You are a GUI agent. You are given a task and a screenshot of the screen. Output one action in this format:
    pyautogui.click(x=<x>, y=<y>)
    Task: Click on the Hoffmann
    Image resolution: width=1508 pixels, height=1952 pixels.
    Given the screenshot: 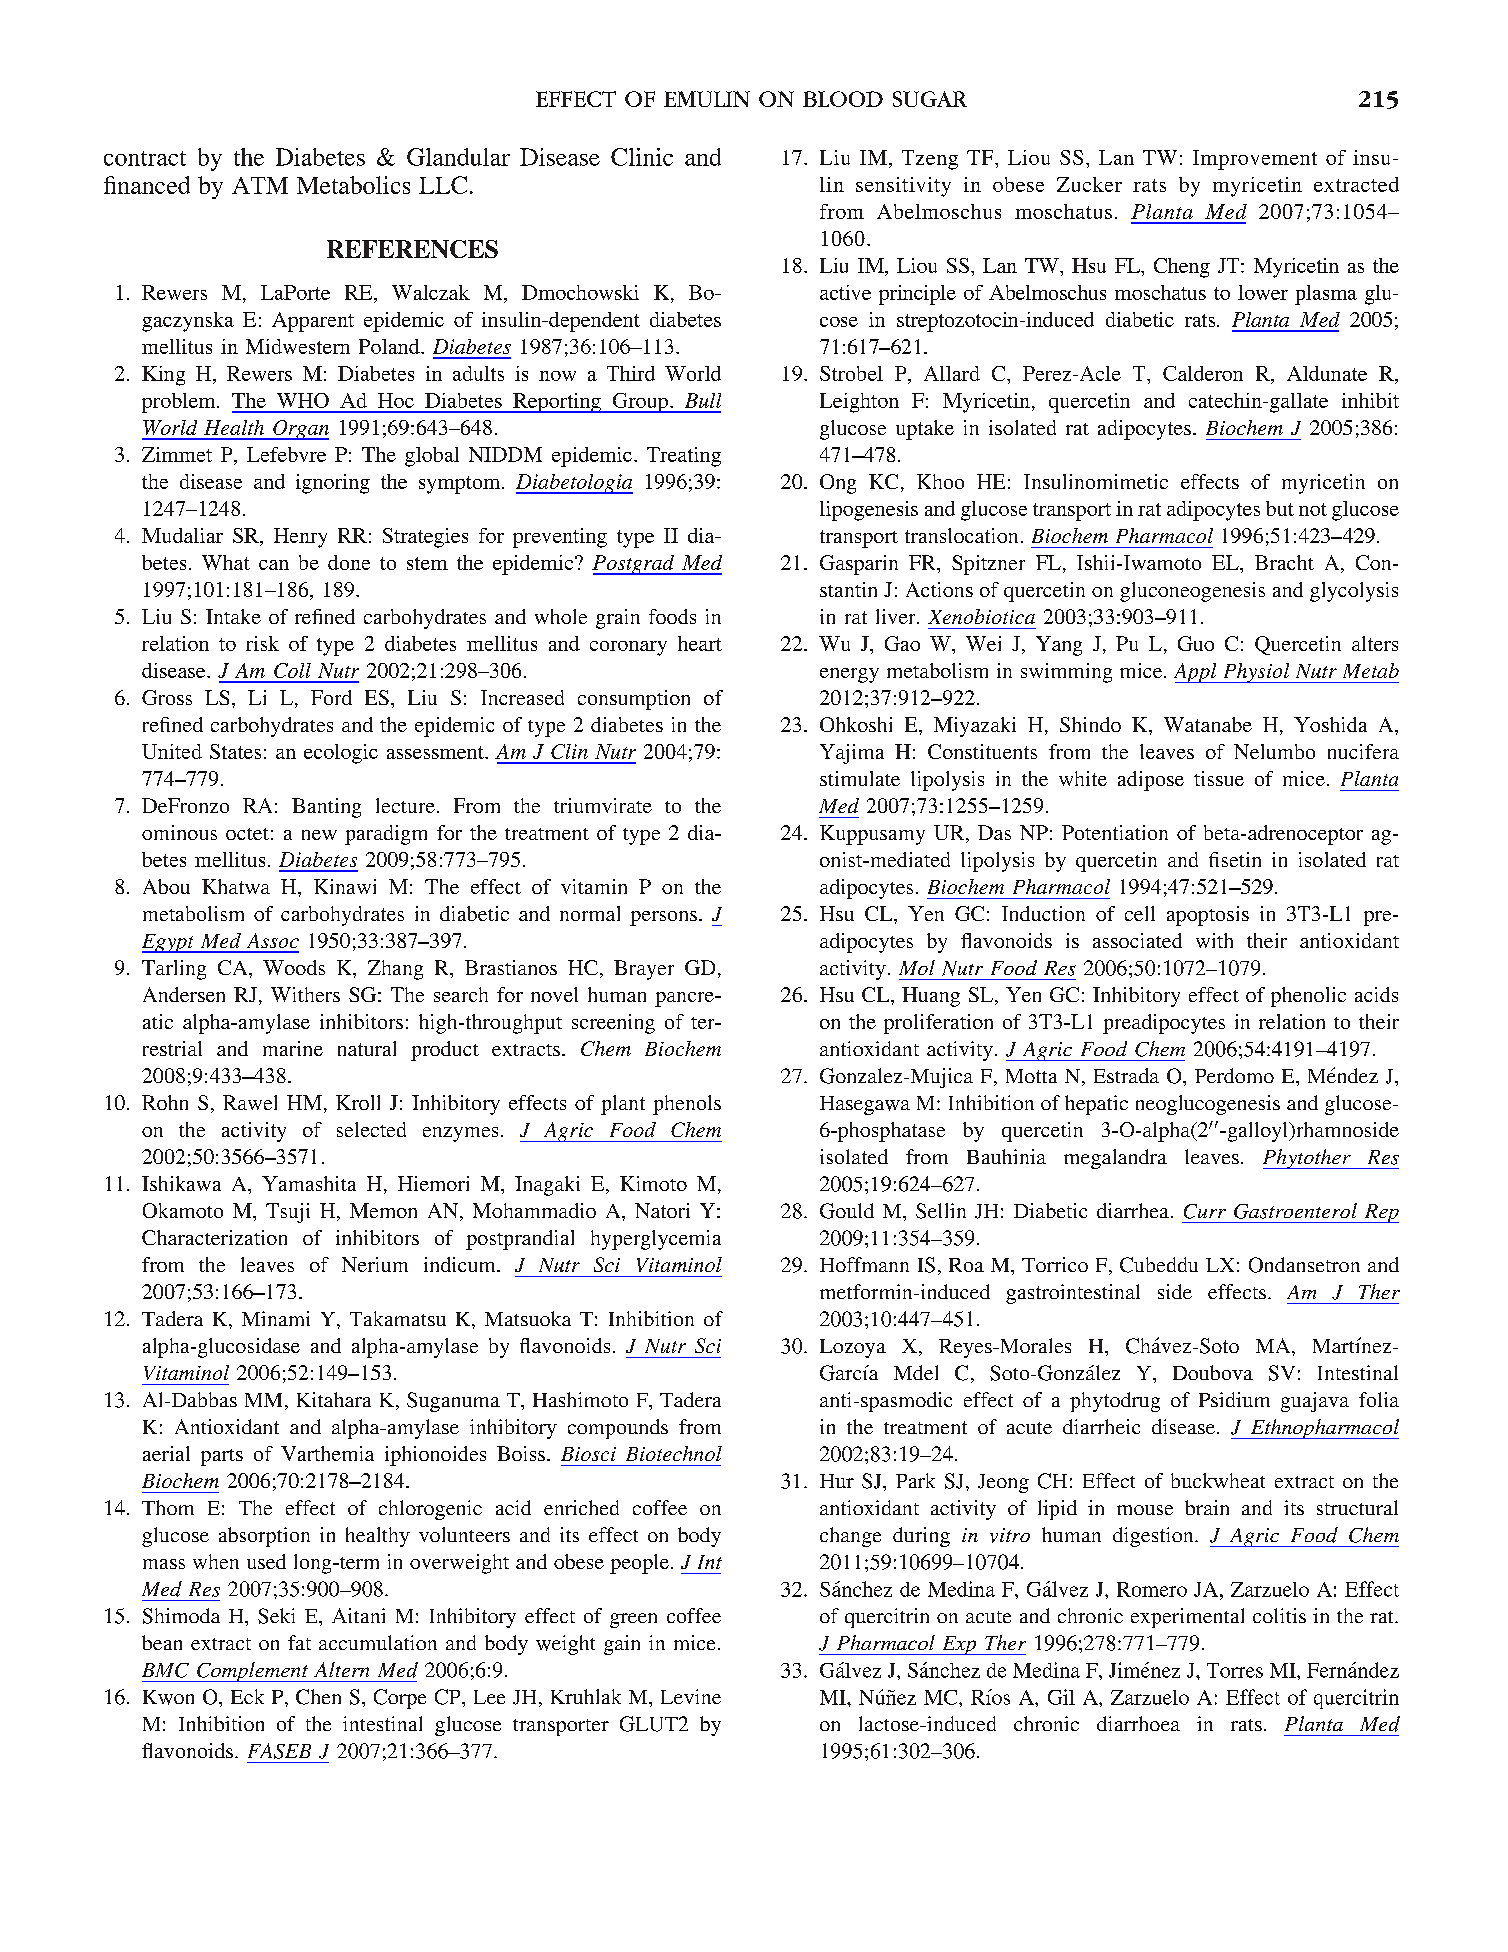 What is the action you would take?
    pyautogui.click(x=864, y=1264)
